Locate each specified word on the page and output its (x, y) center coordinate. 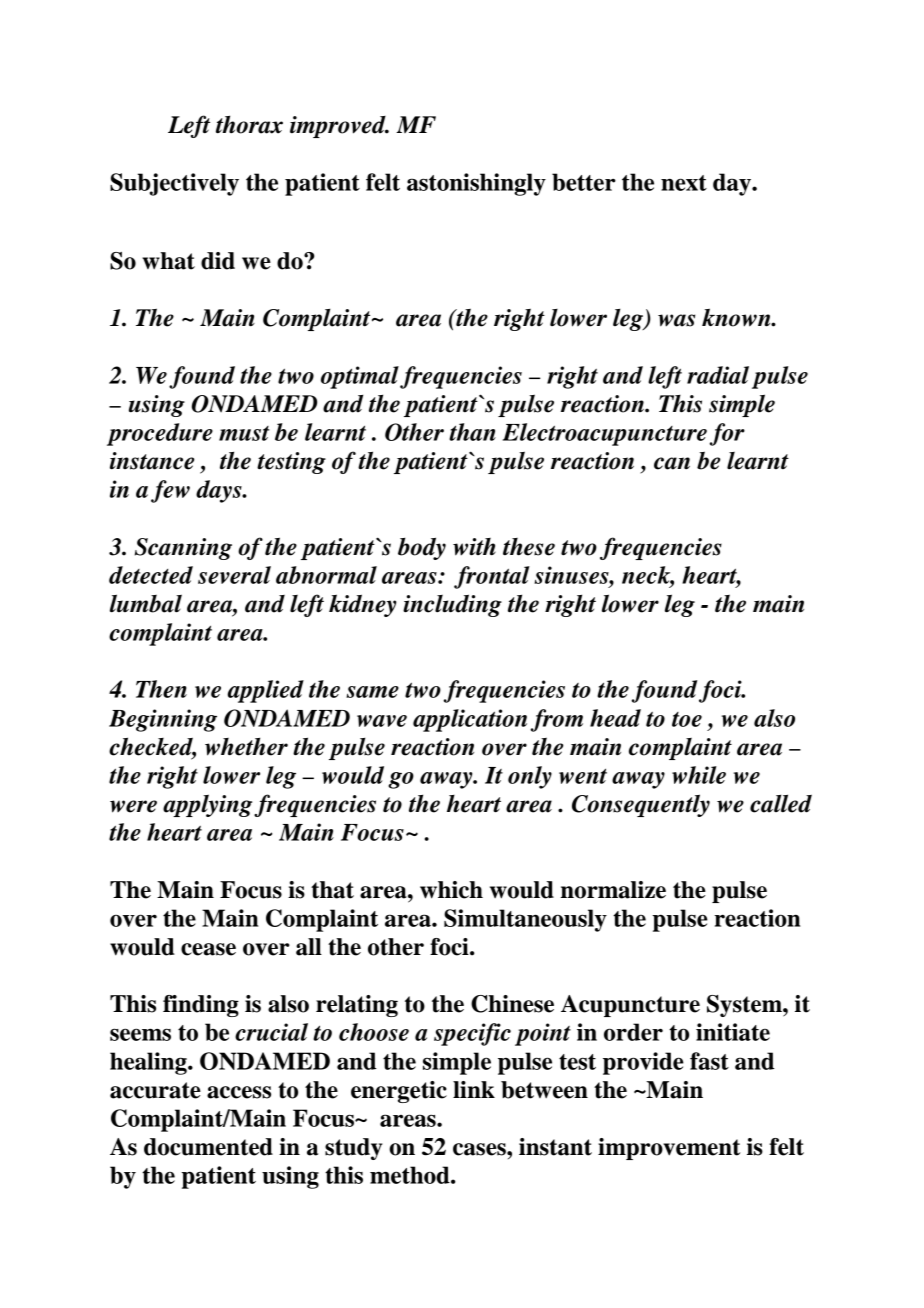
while (699, 775)
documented (208, 1147)
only (530, 777)
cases (480, 1149)
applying (207, 805)
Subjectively (174, 184)
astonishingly (476, 184)
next (684, 183)
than (472, 432)
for (727, 434)
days (220, 491)
